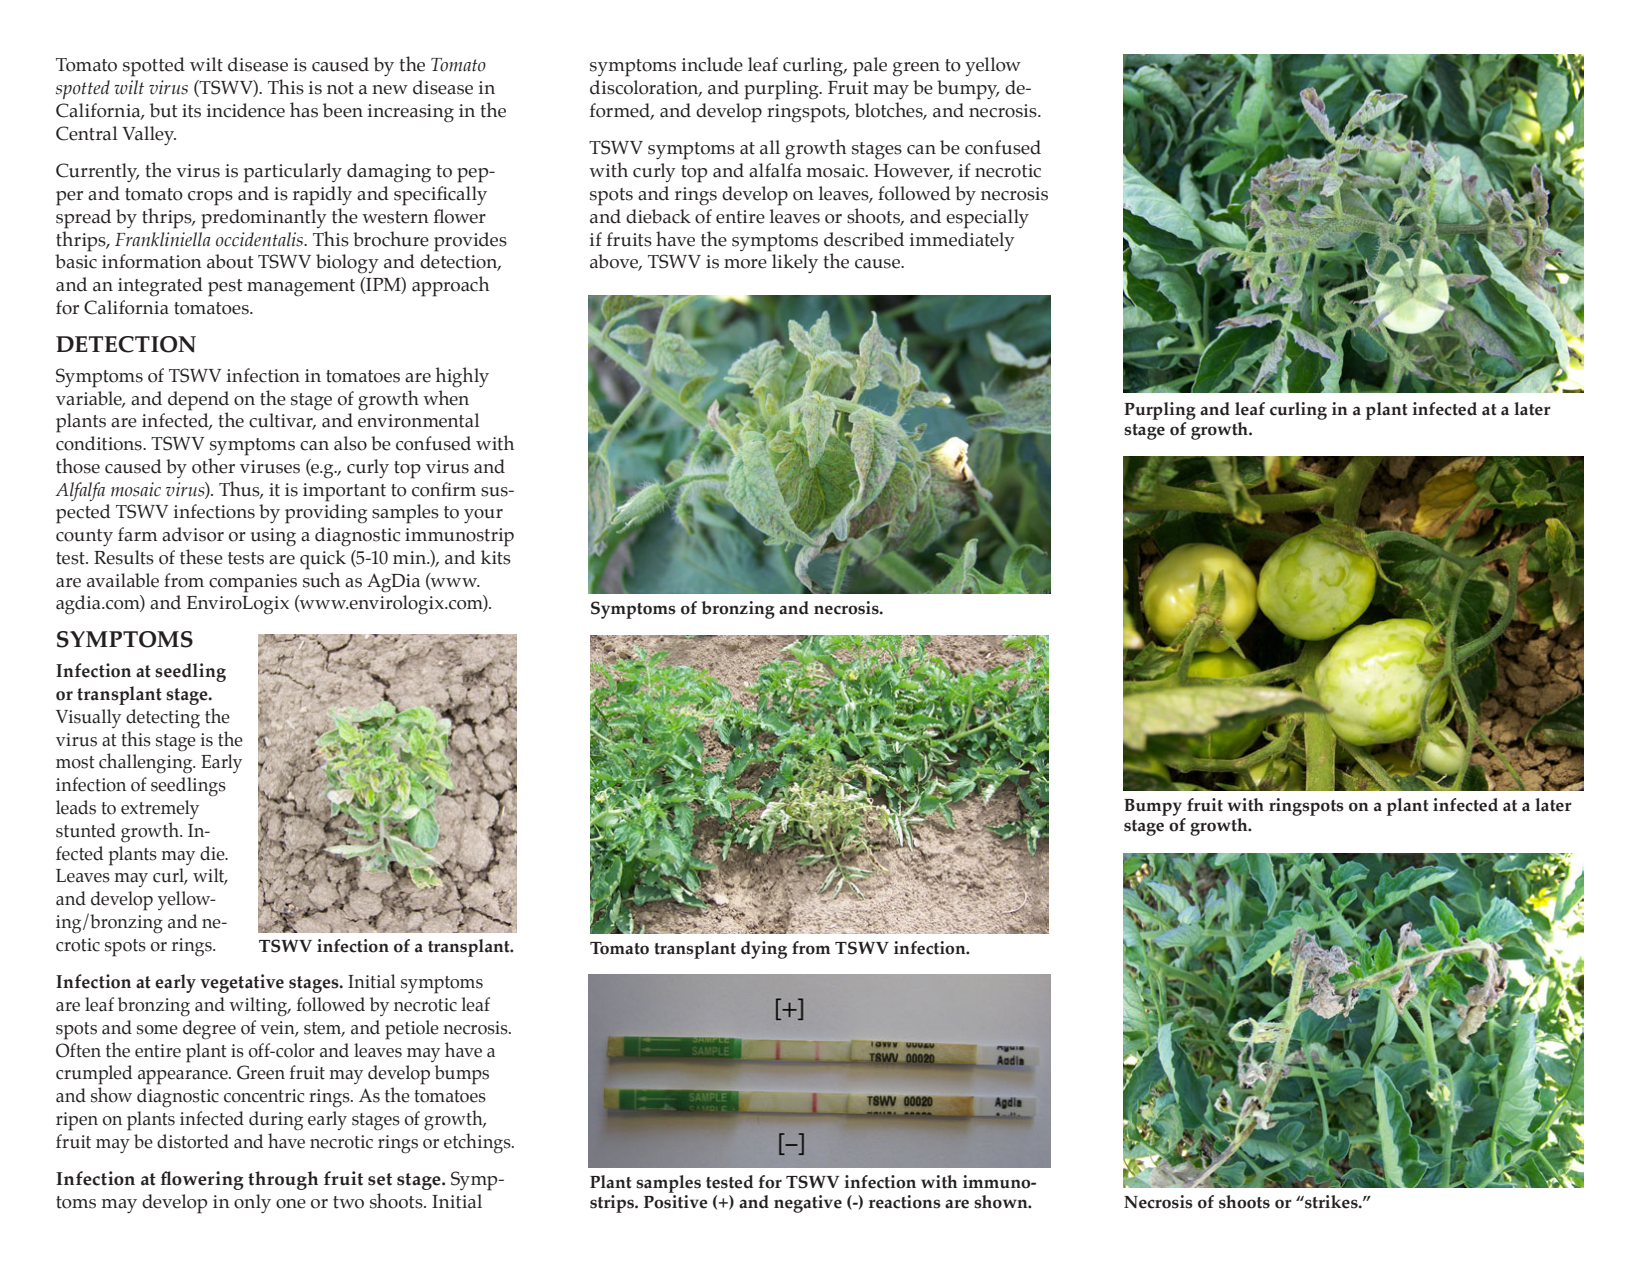 The image size is (1639, 1267). What do you see at coordinates (160, 809) in the screenshot?
I see `extremely` at bounding box center [160, 809].
